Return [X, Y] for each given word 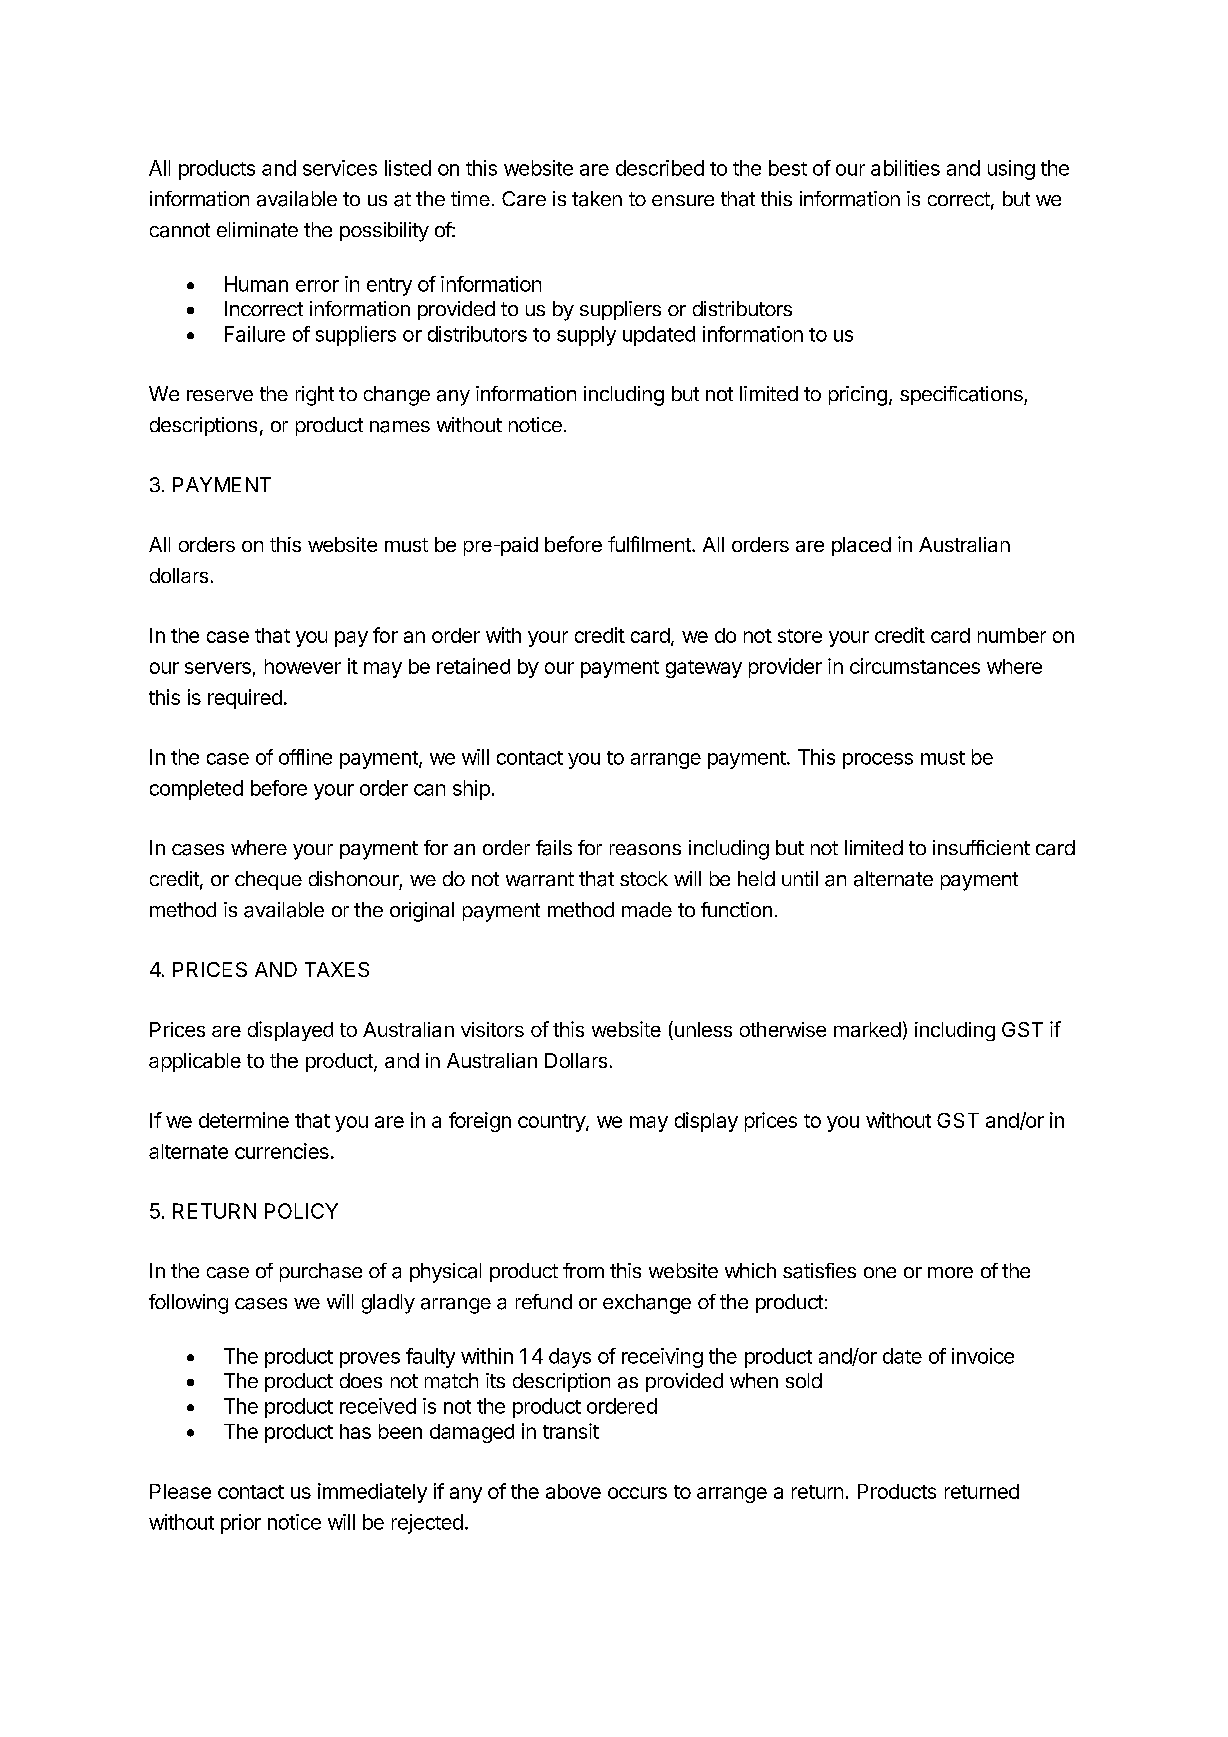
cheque [268, 880]
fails [554, 848]
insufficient [981, 847]
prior [241, 1524]
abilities [905, 168]
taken [597, 199]
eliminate [257, 230]
